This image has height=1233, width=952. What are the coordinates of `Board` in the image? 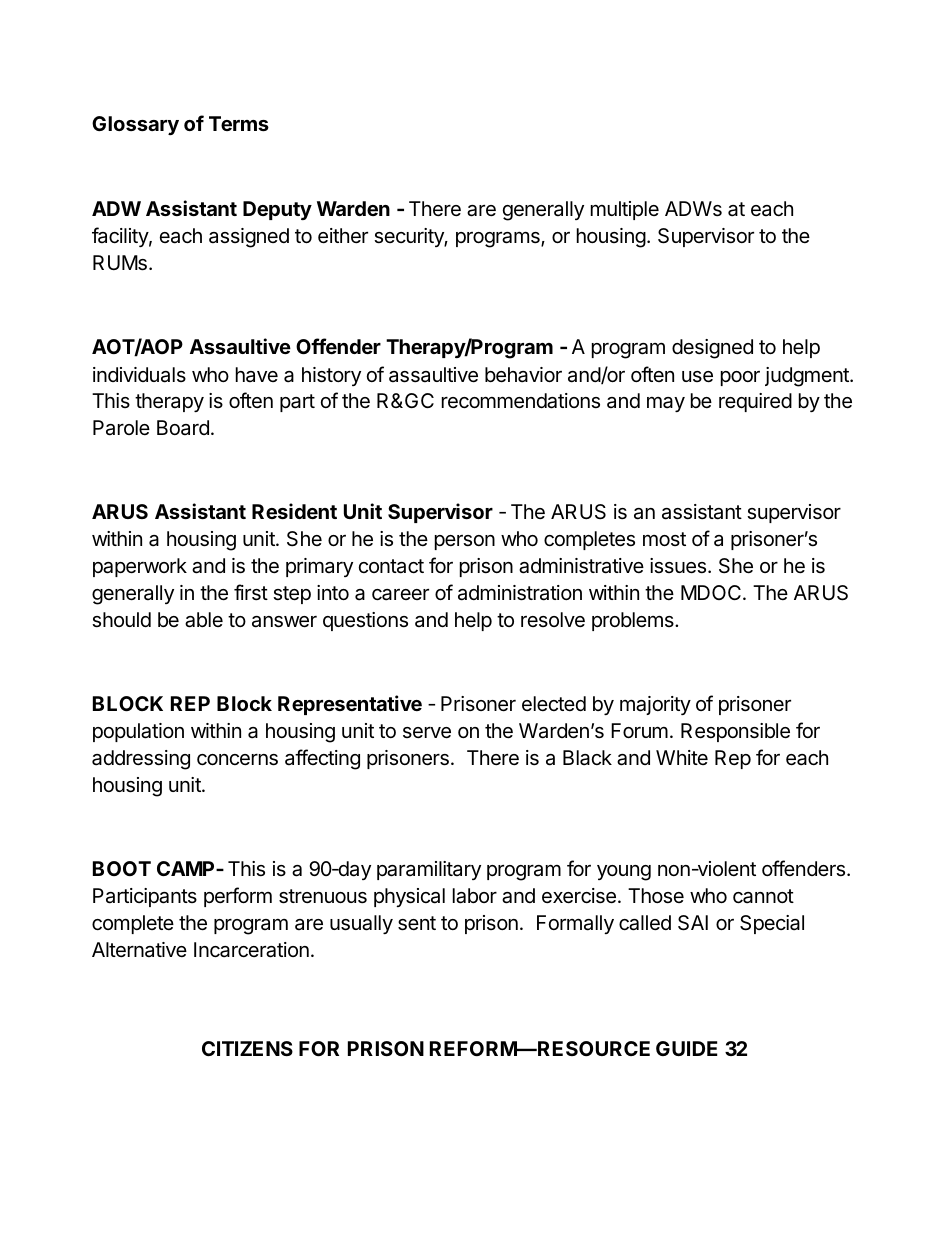 It's located at (183, 427).
